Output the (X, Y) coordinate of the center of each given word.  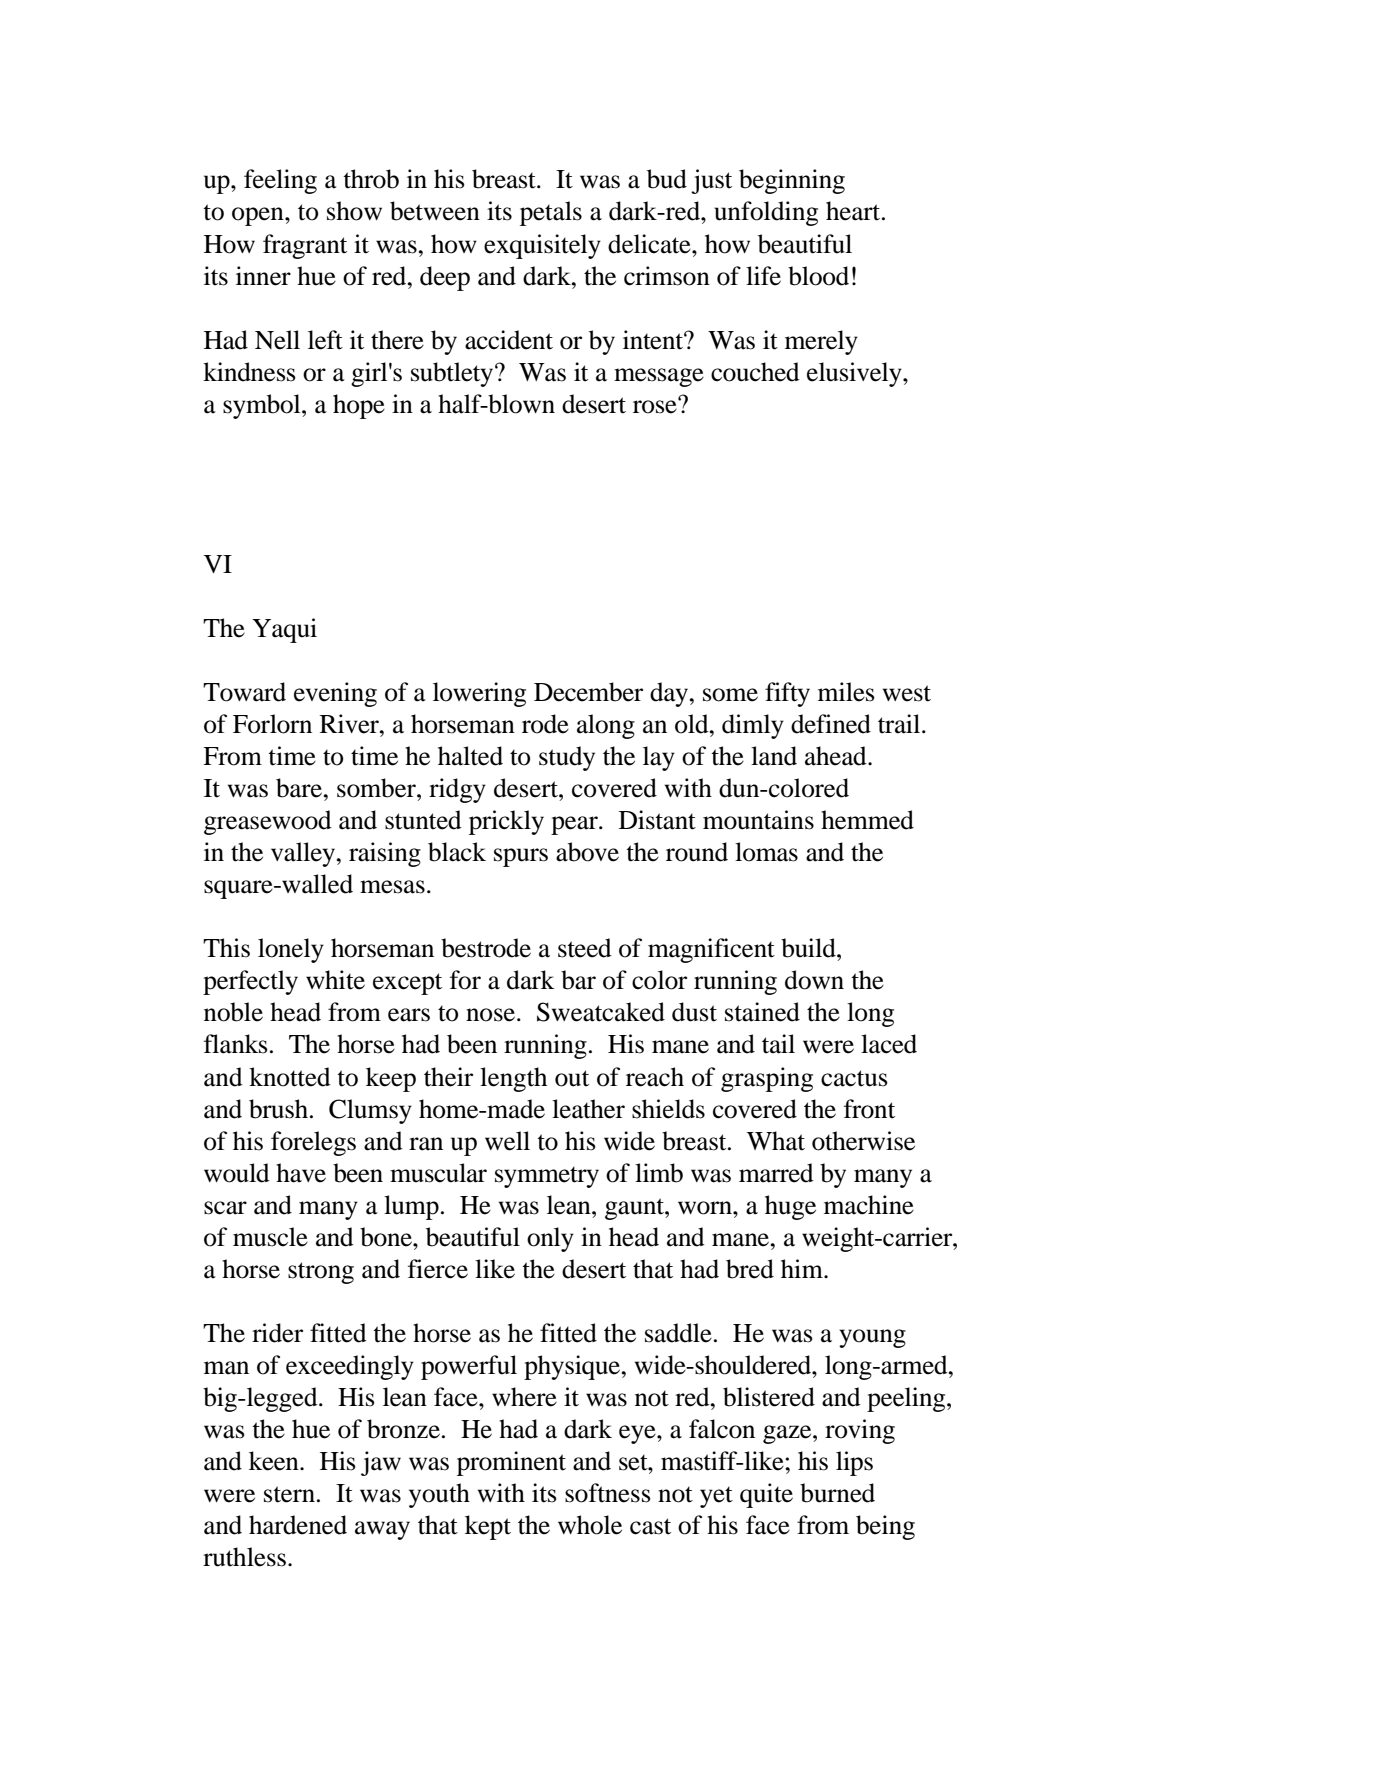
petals (551, 213)
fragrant (305, 246)
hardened (298, 1525)
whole (590, 1525)
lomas (766, 852)
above (587, 852)
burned (837, 1493)
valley (304, 854)
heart (854, 211)
